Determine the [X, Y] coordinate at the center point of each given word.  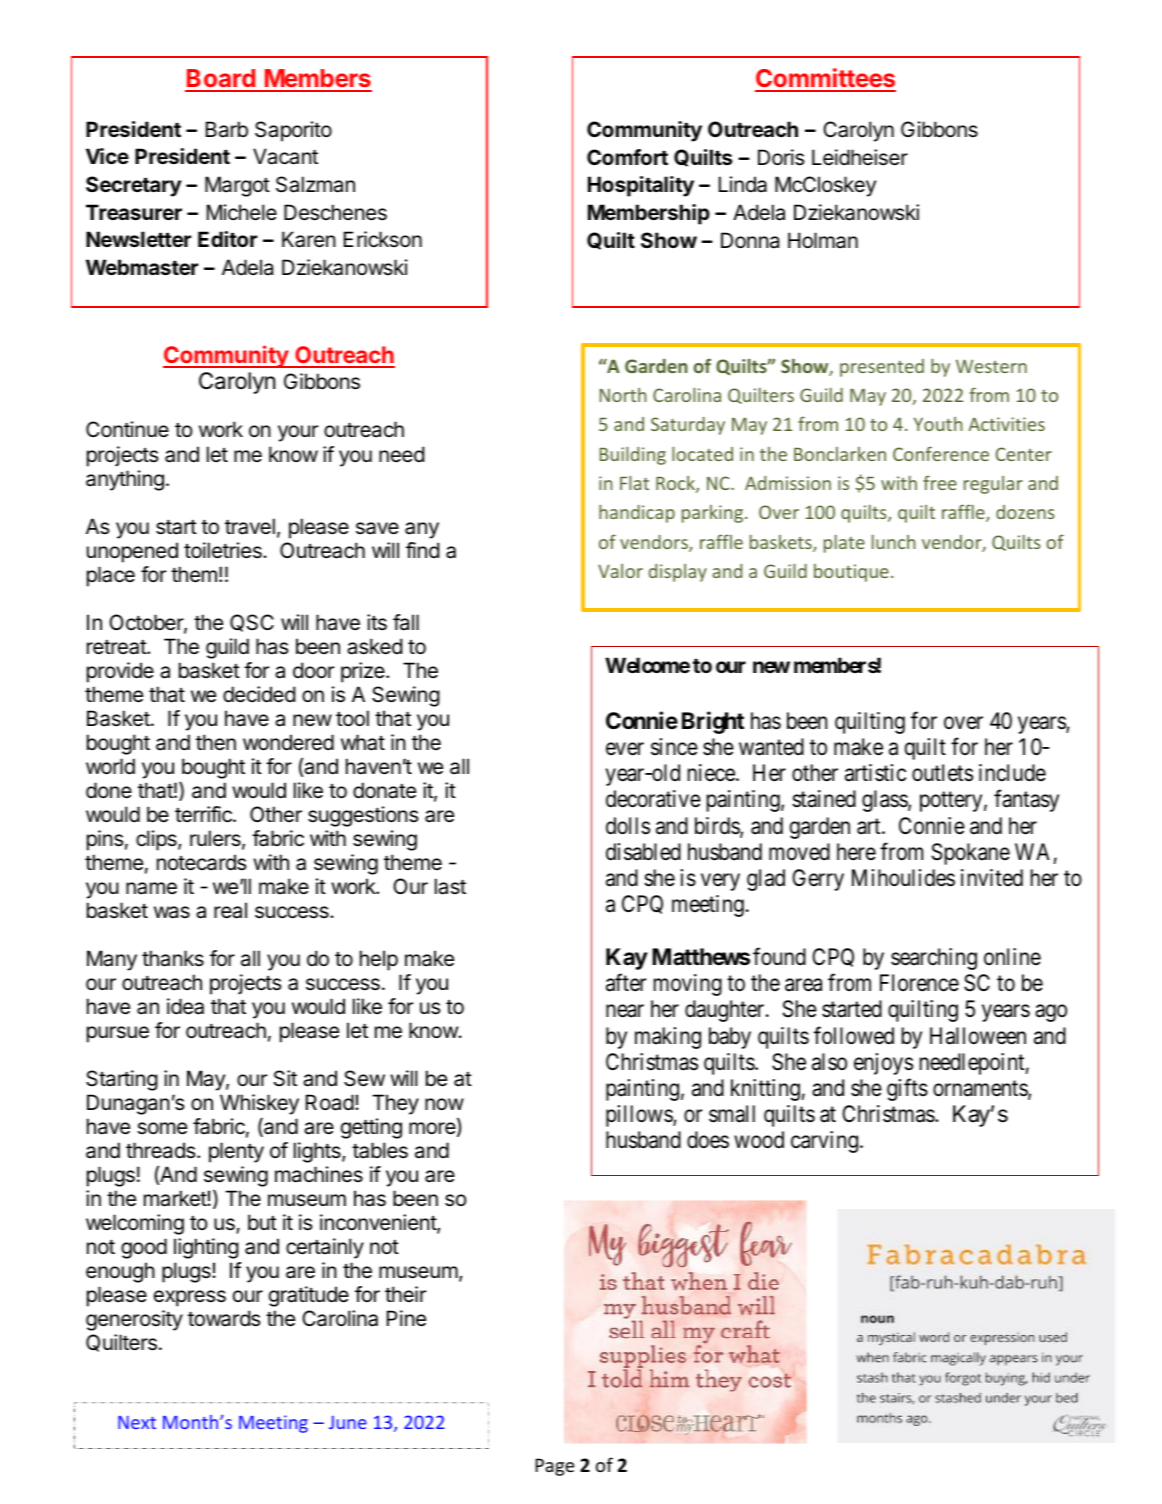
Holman [823, 240]
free [940, 483]
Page [554, 1467]
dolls [628, 826]
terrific [204, 814]
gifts [907, 1090]
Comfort [627, 157]
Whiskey [259, 1104]
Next [137, 1422]
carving [824, 1142]
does [708, 1140]
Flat [634, 483]
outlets [942, 773]
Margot [237, 186]
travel [250, 526]
